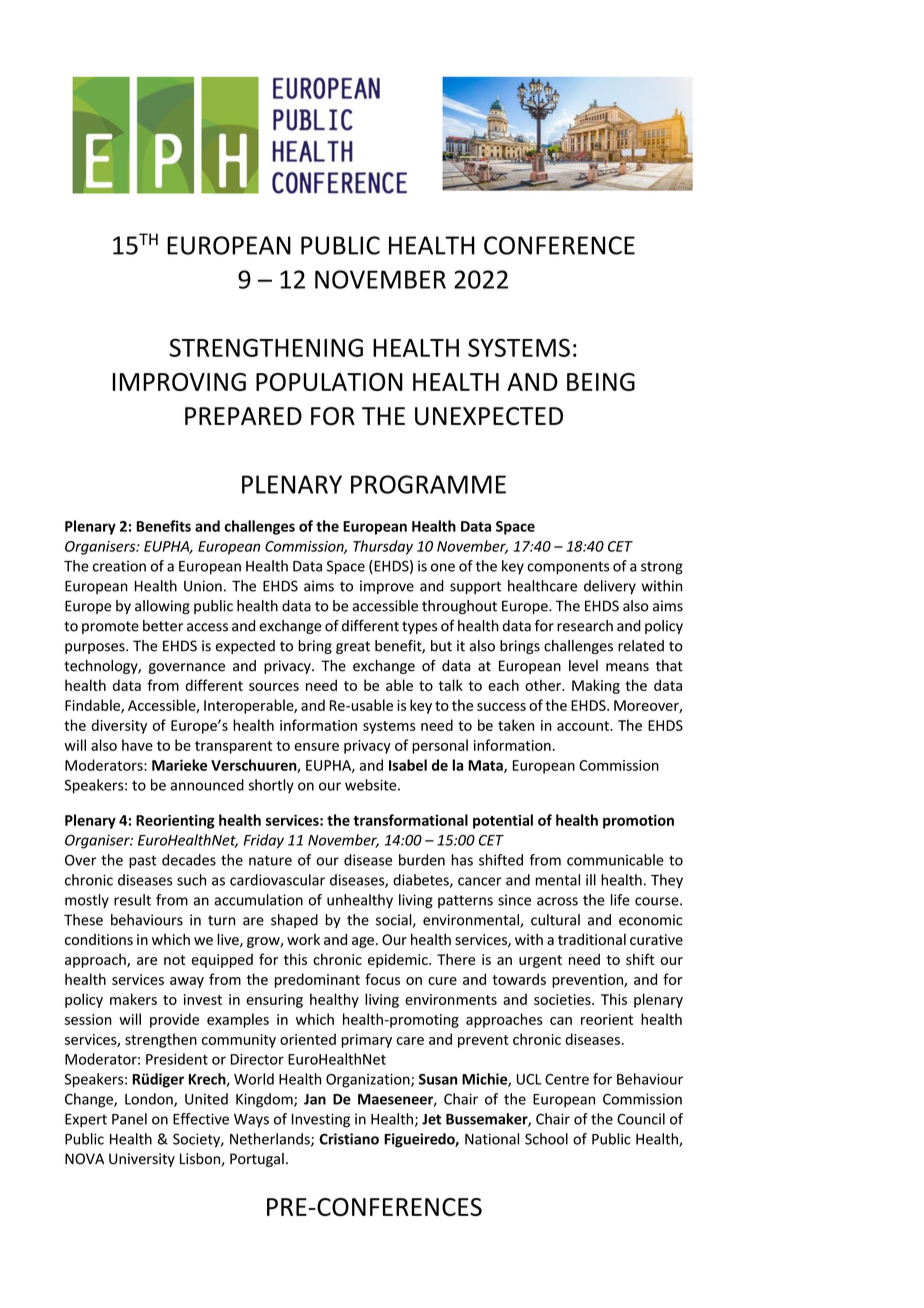 The width and height of the page is (924, 1308). Describe the element at coordinates (638, 821) in the page. I see `promotion` at that location.
